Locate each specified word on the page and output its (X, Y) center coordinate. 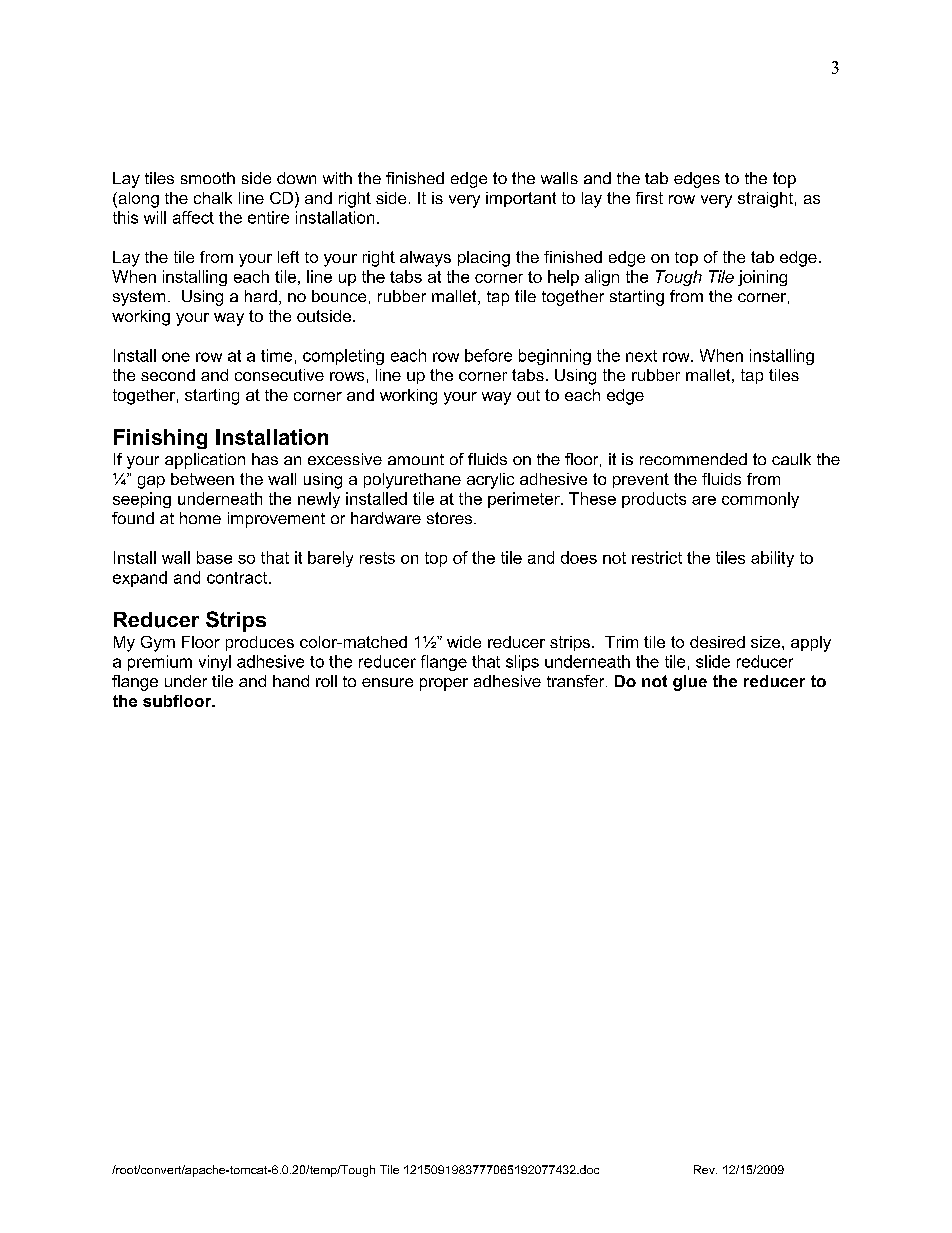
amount (416, 459)
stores (451, 518)
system (139, 298)
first (649, 198)
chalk (213, 198)
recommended (693, 459)
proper (444, 684)
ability (772, 559)
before (488, 355)
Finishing (160, 439)
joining (762, 278)
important (521, 199)
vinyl (215, 663)
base (214, 557)
